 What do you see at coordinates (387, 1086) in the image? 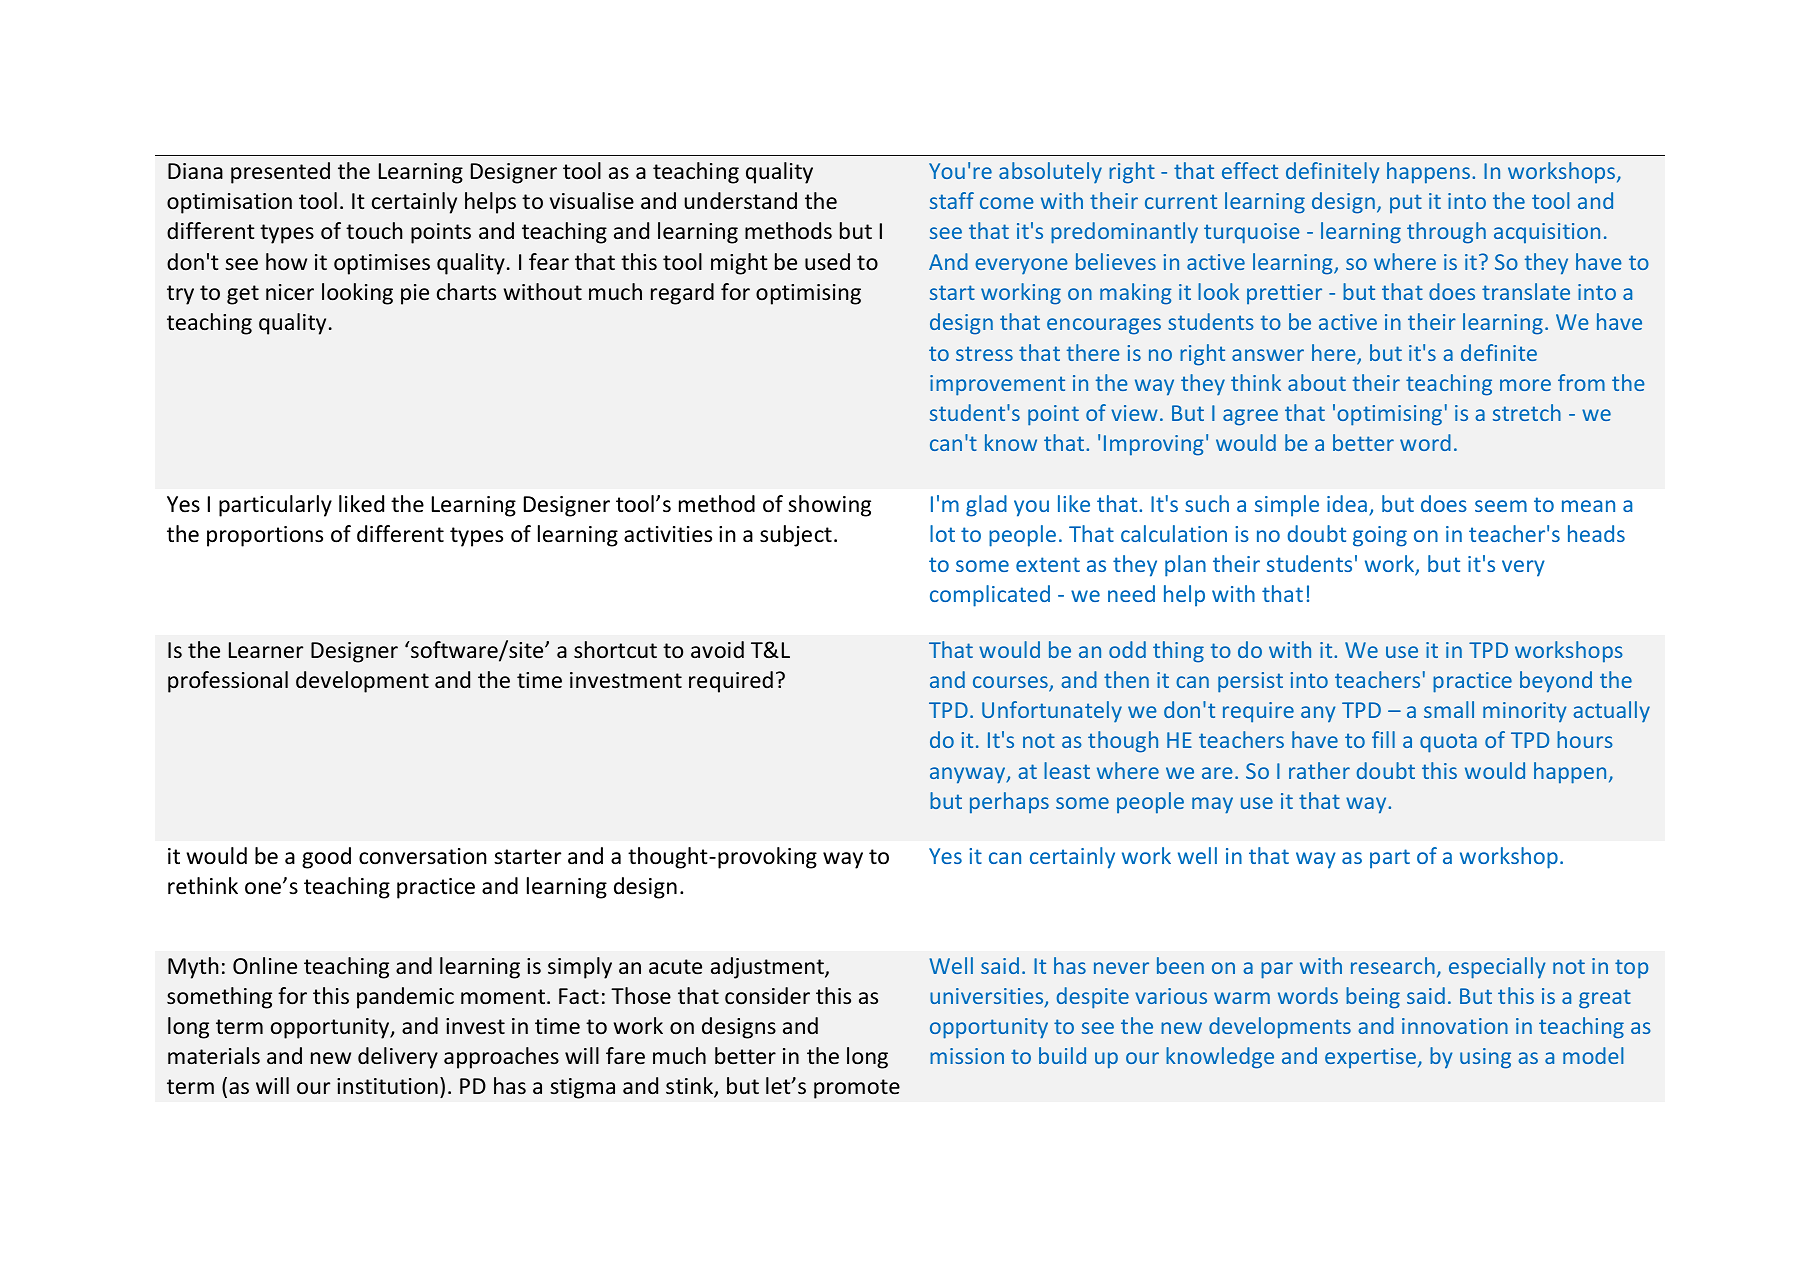
I see `institution` at bounding box center [387, 1086].
